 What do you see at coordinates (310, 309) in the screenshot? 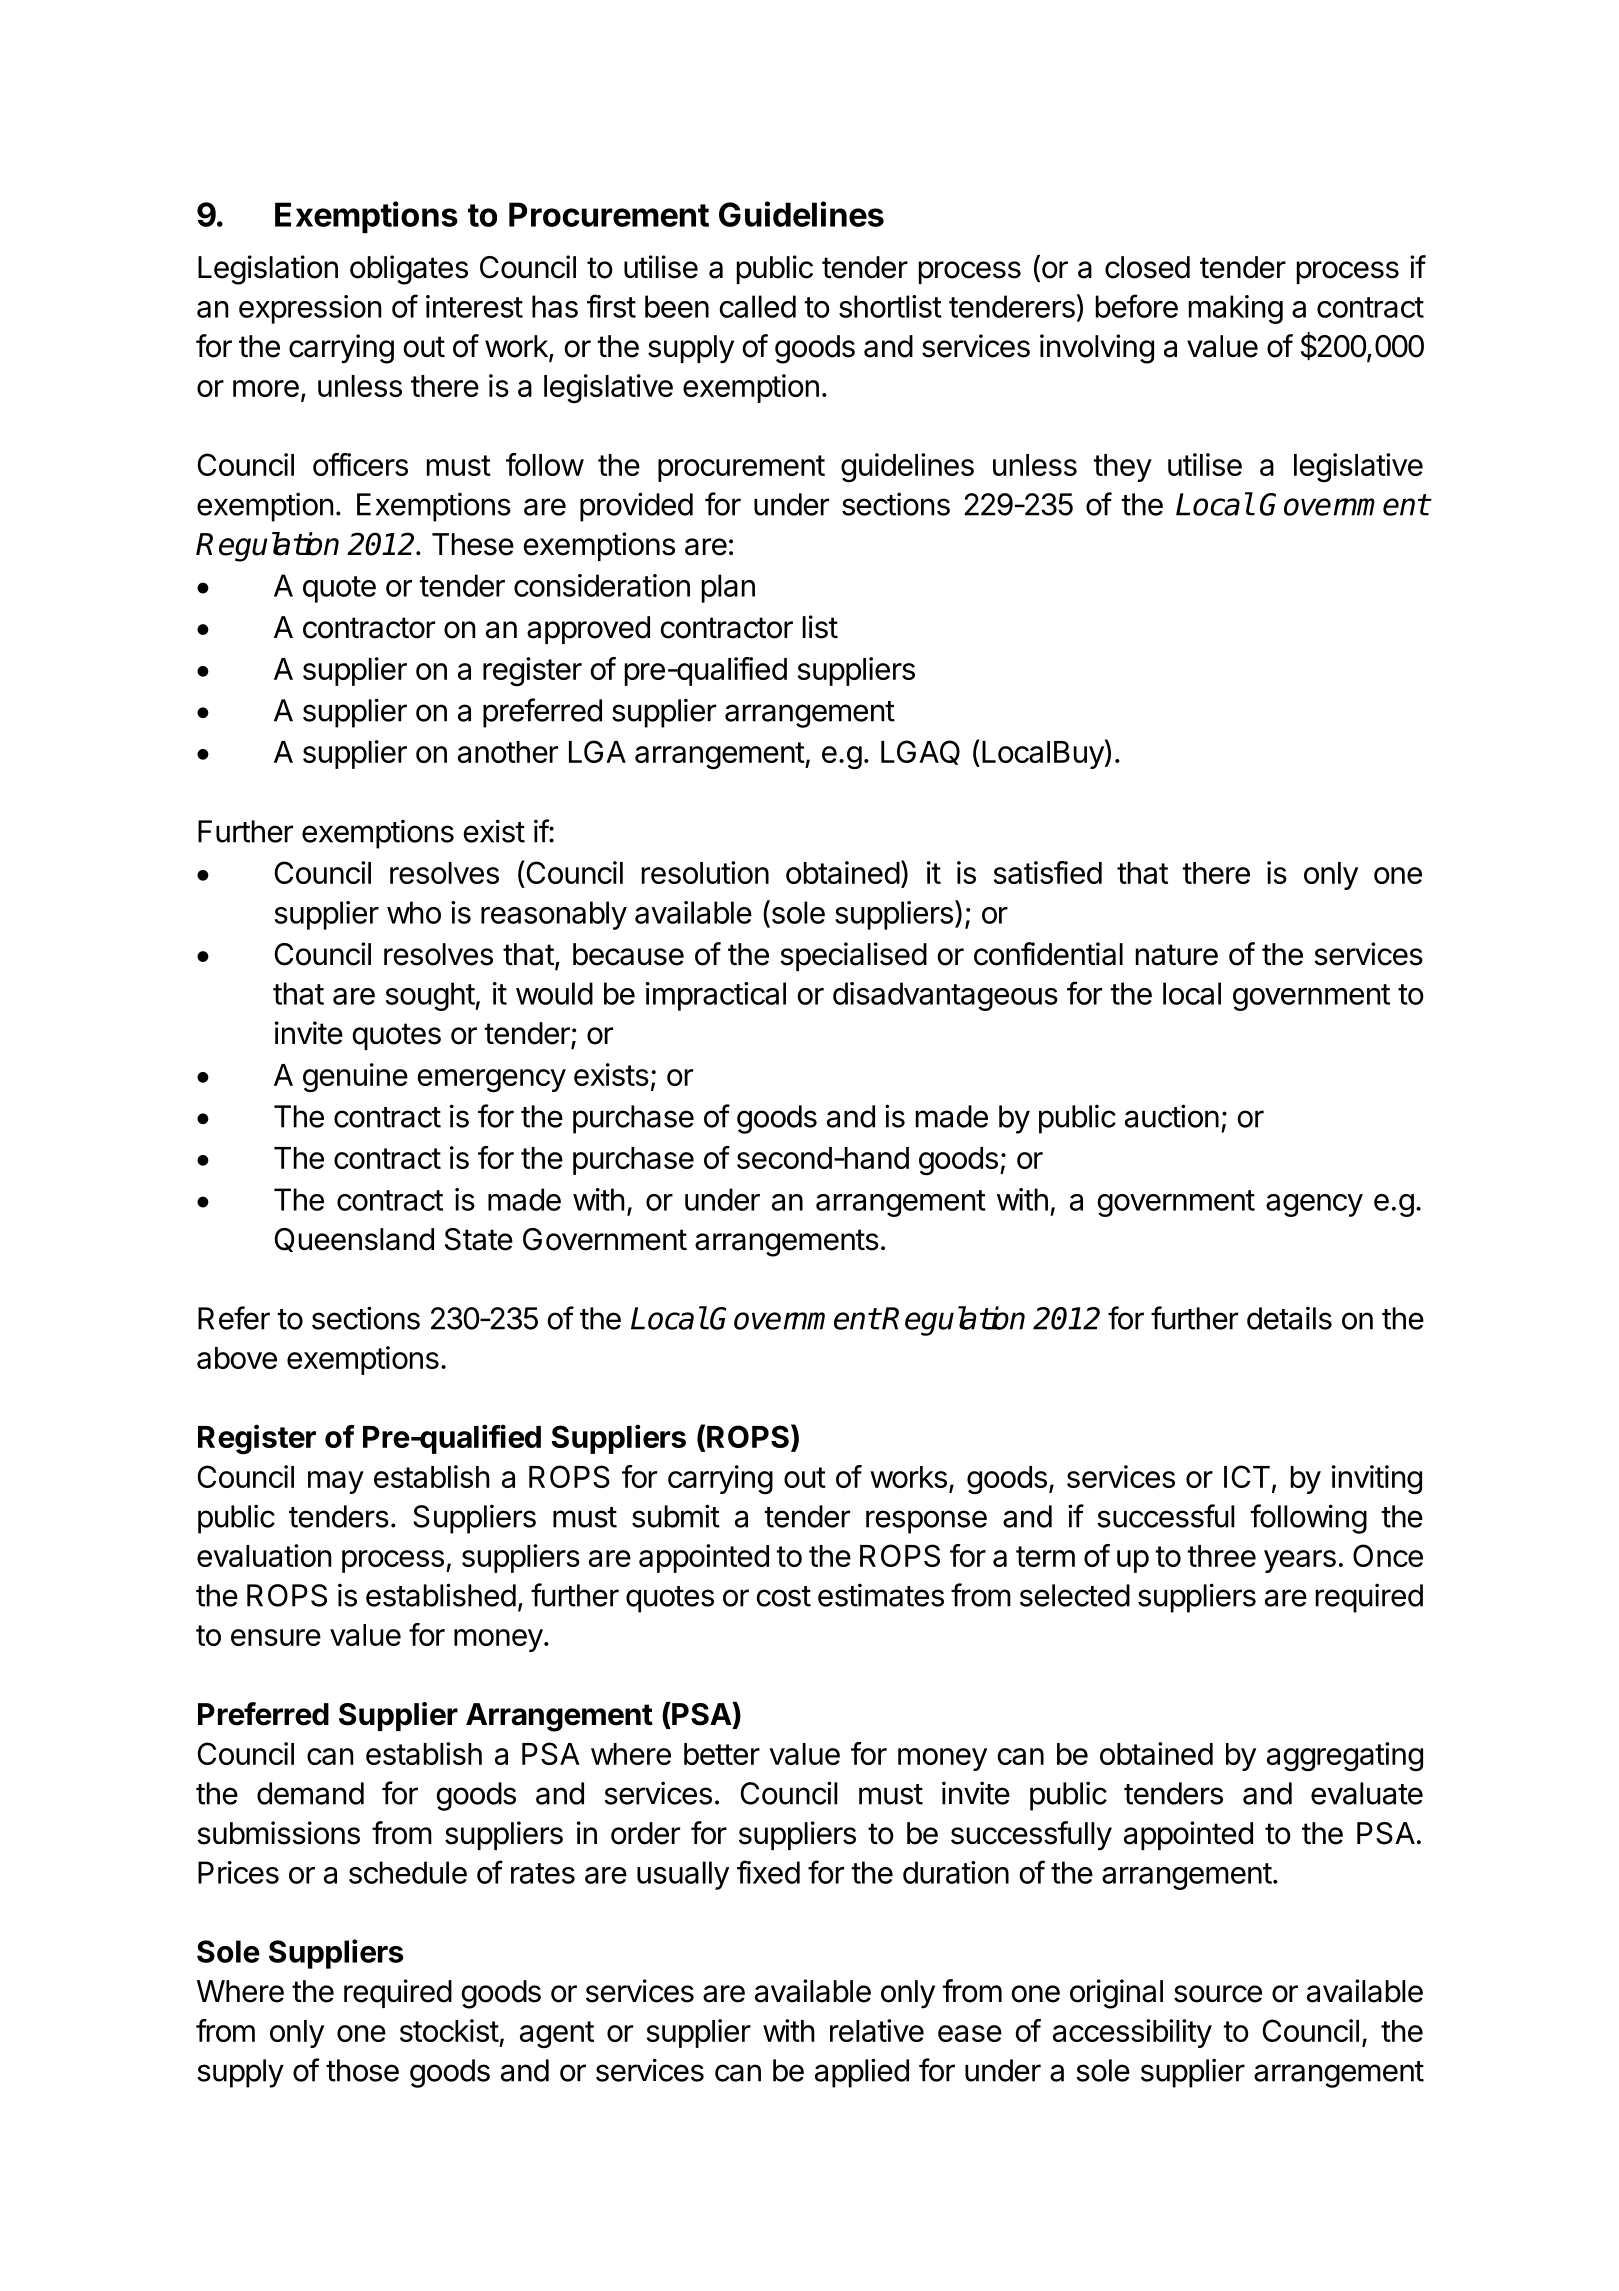
I see `expression` at bounding box center [310, 309].
